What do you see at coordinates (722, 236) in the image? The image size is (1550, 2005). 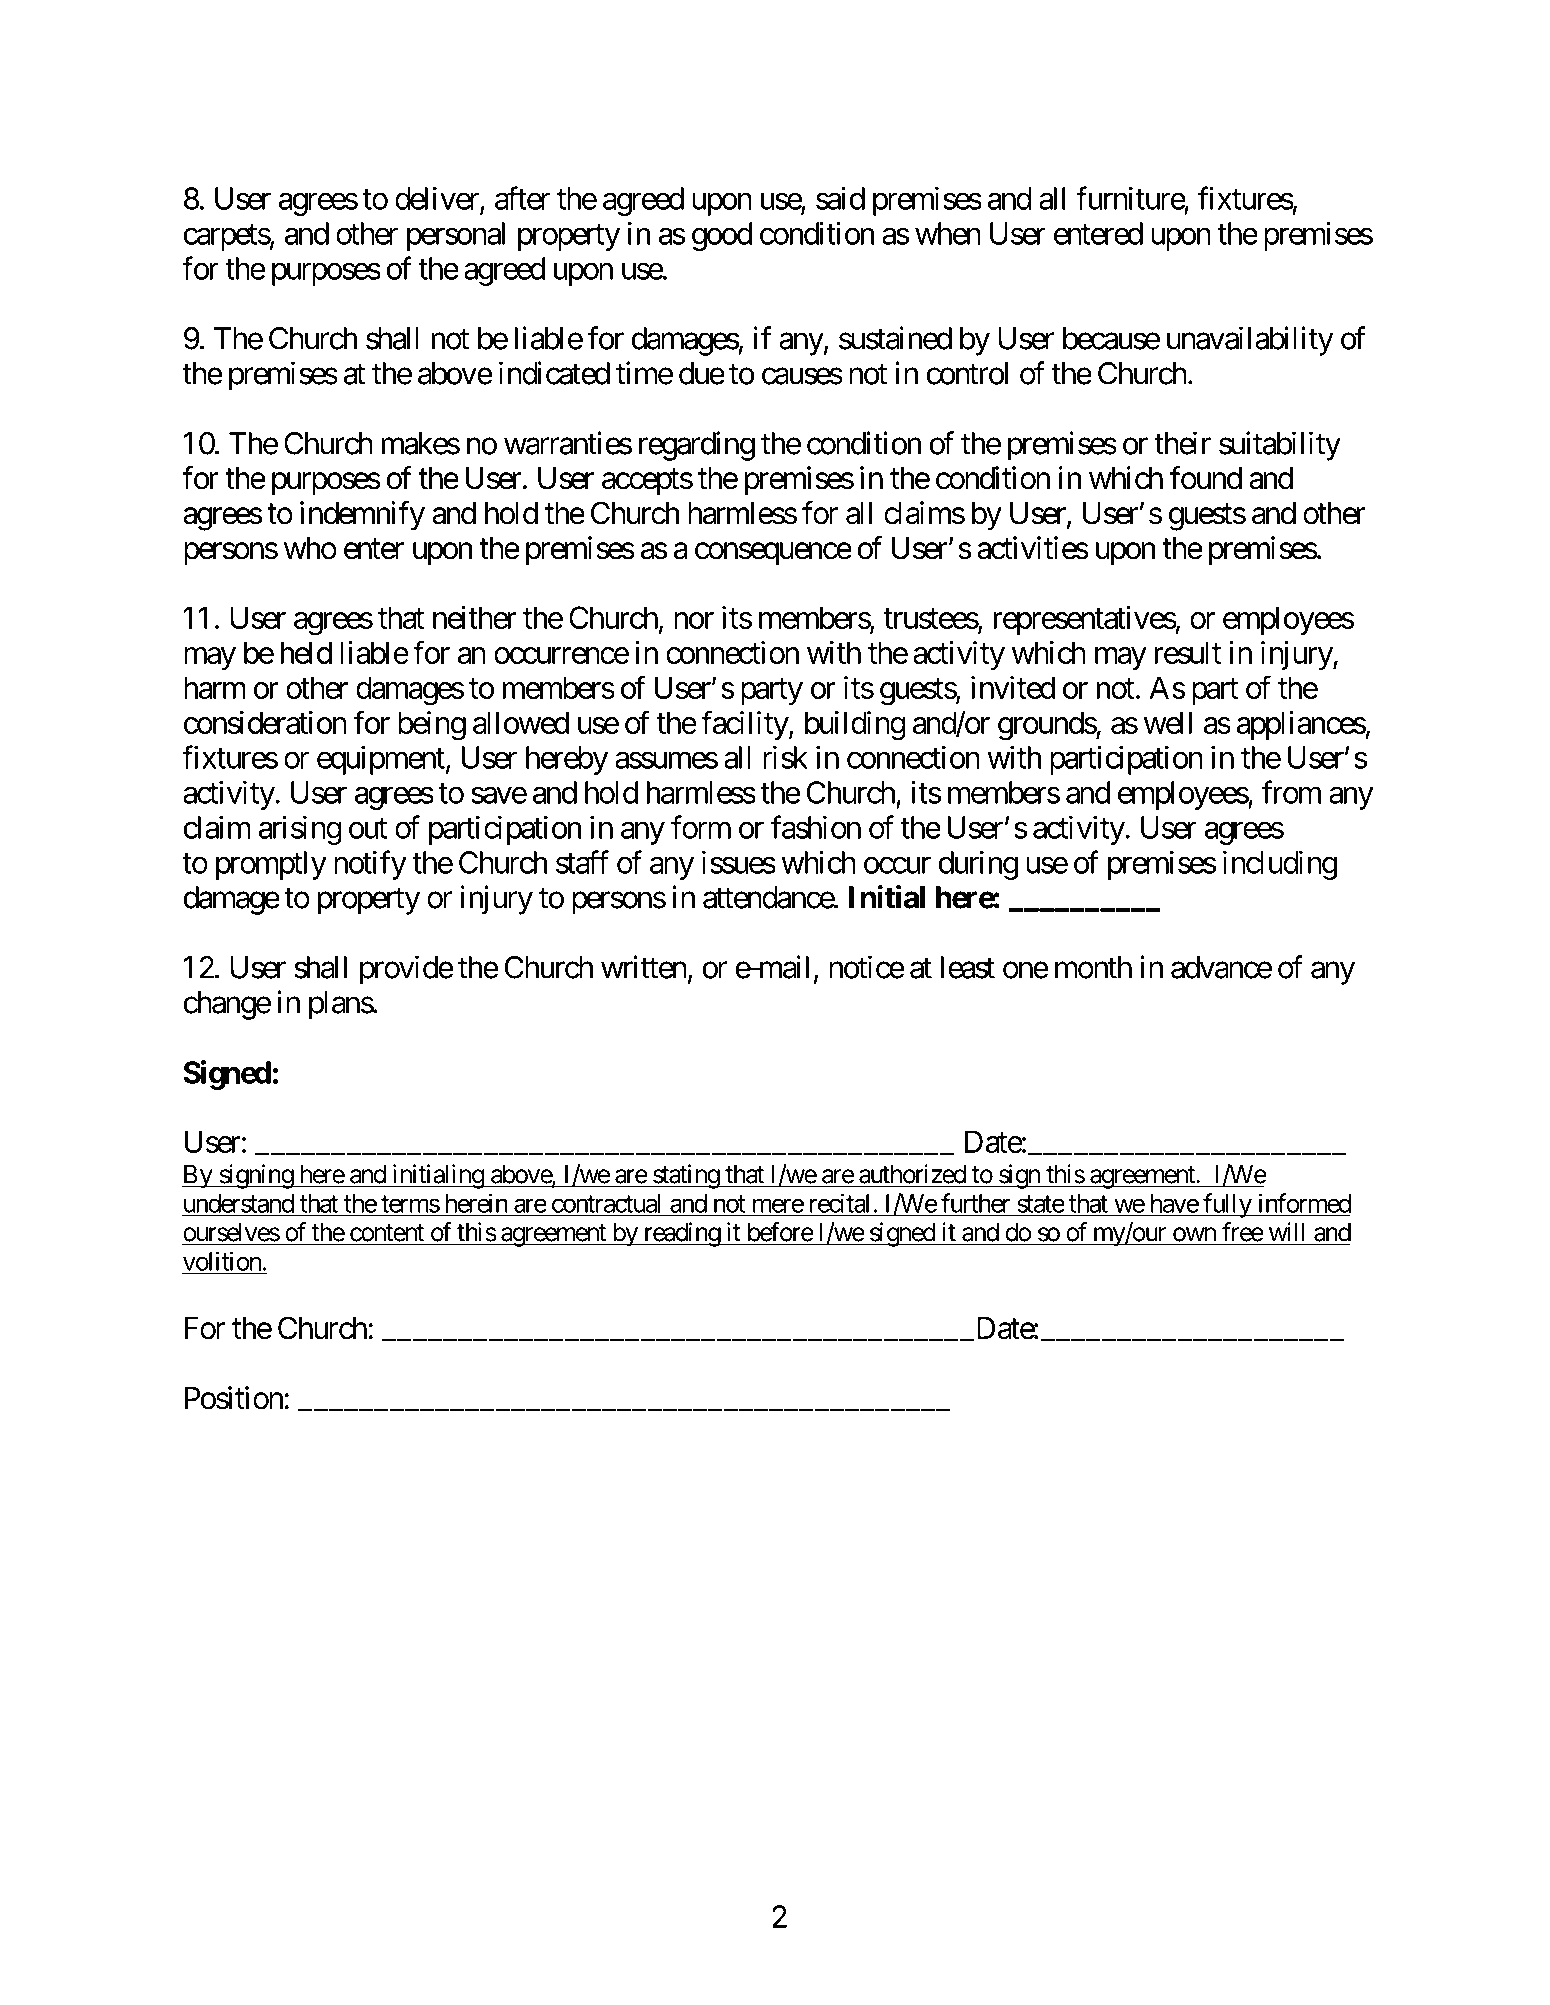 I see `good` at bounding box center [722, 236].
